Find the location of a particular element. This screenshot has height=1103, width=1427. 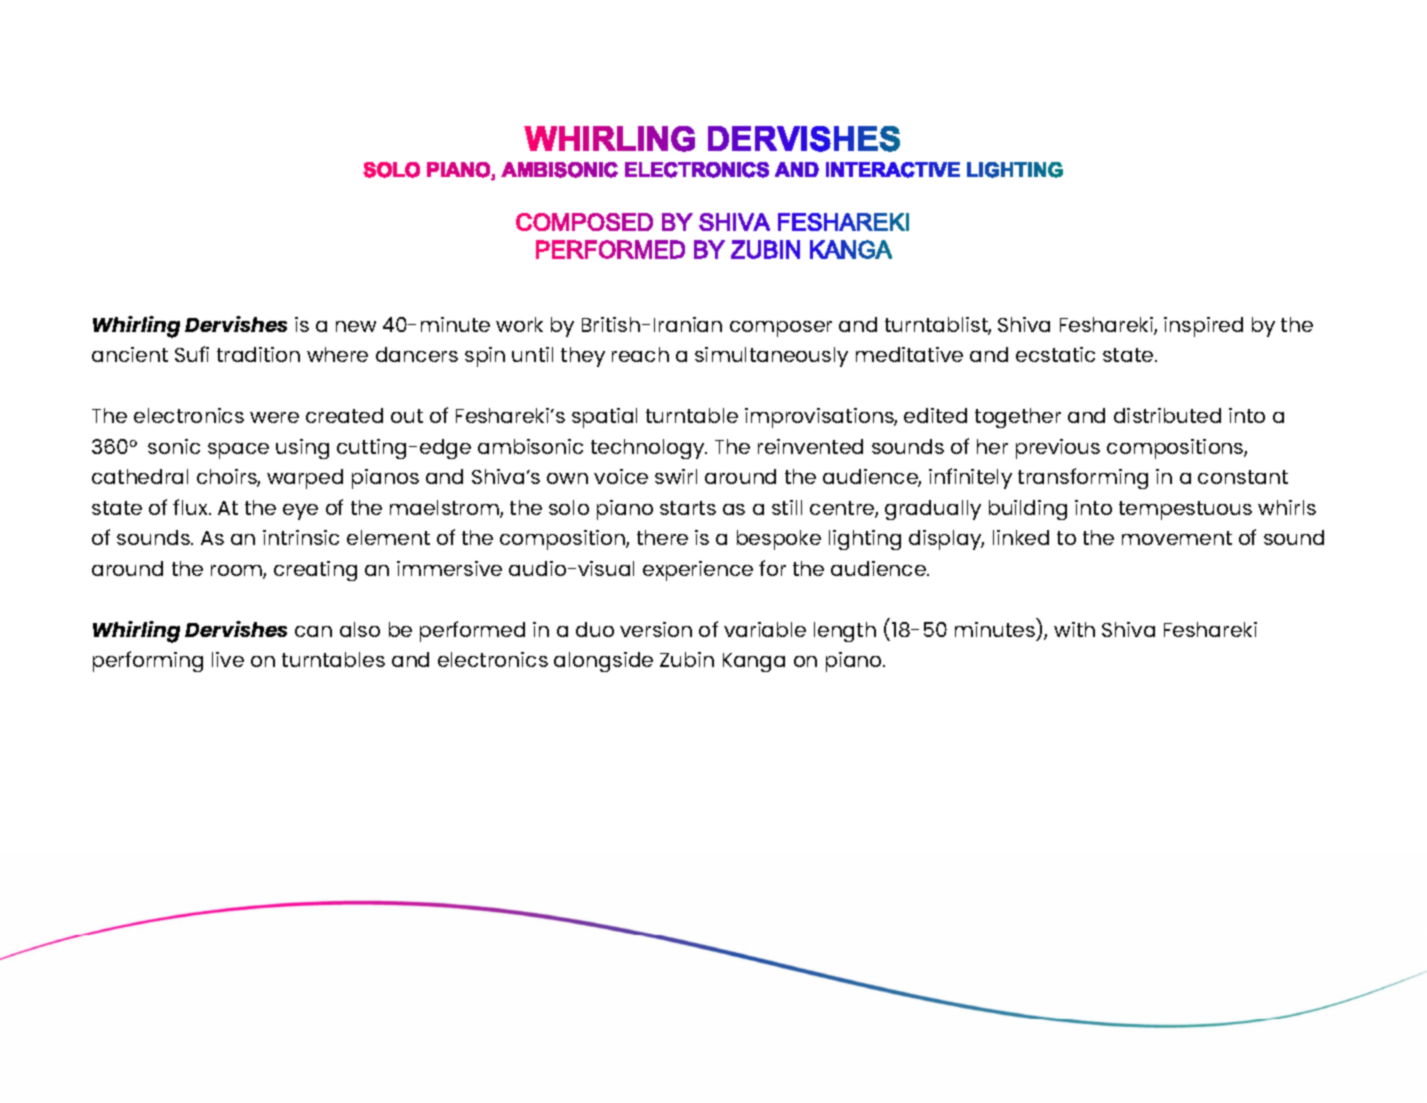

inspired is located at coordinates (1203, 327).
